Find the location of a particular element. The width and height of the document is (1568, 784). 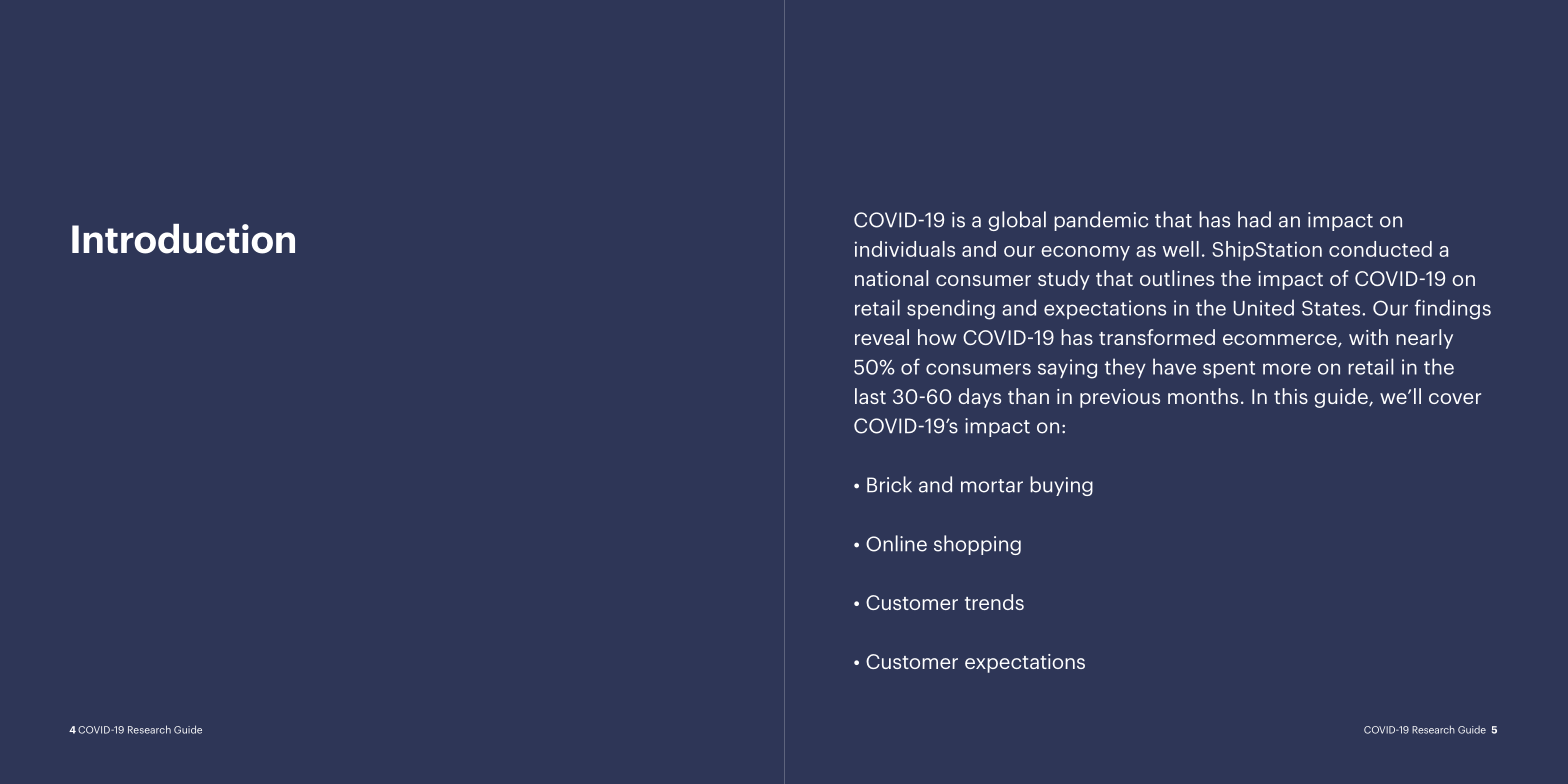

days is located at coordinates (979, 398).
